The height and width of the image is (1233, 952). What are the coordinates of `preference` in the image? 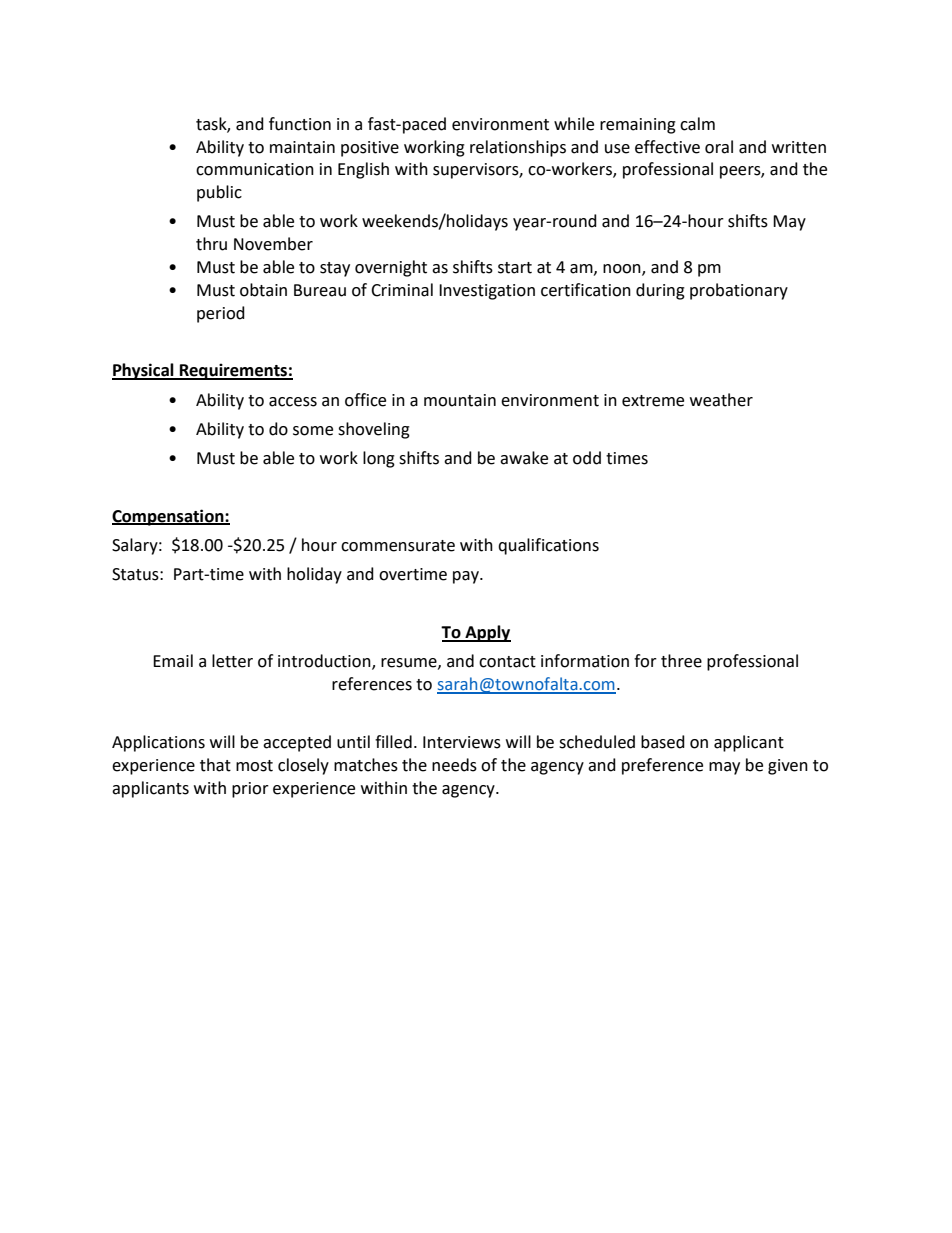 It's located at (662, 766).
